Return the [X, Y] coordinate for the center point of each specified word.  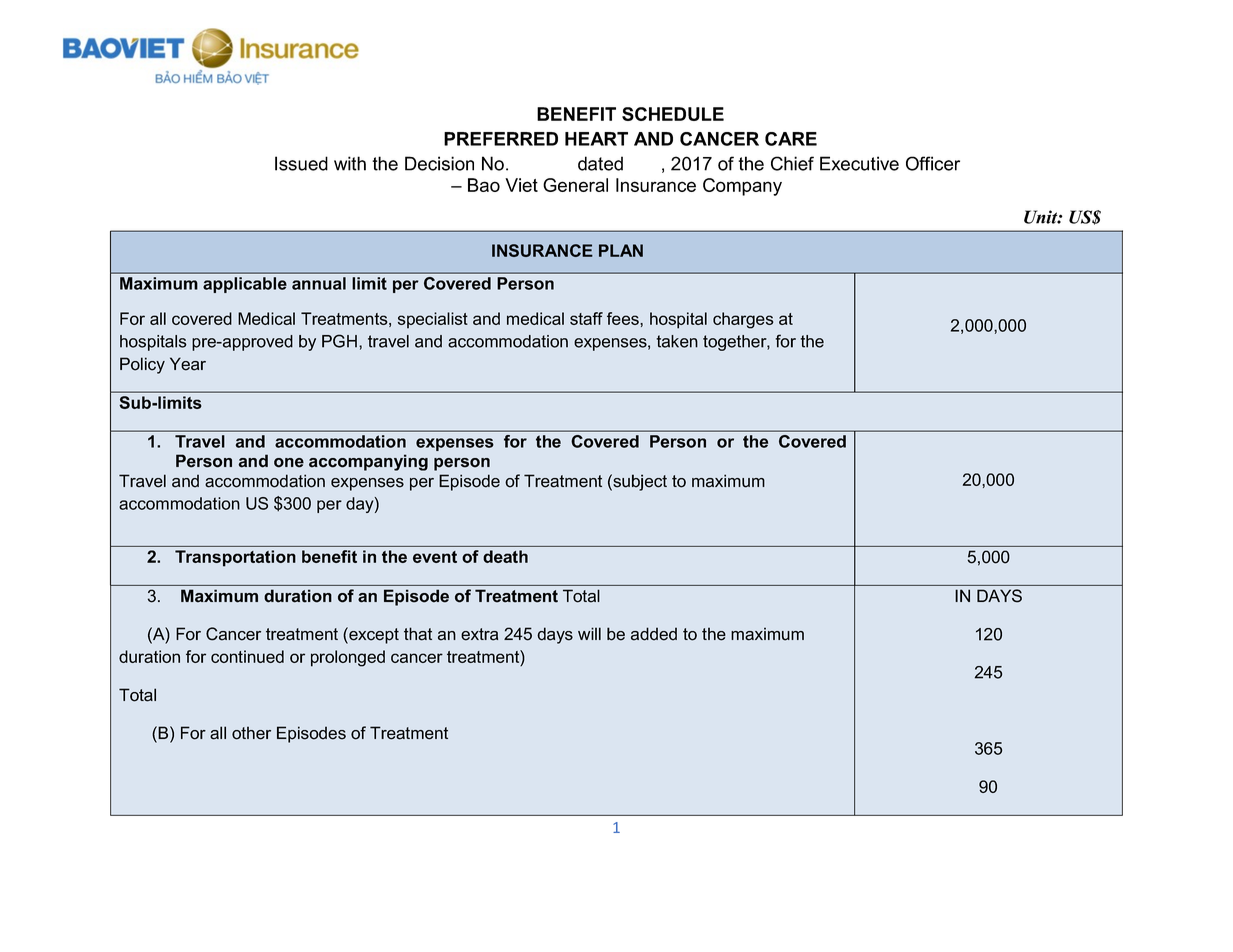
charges [743, 320]
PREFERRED [501, 139]
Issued [301, 163]
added [654, 634]
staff [586, 318]
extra [479, 634]
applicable [245, 285]
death [505, 556]
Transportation [235, 558]
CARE [791, 139]
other [251, 733]
